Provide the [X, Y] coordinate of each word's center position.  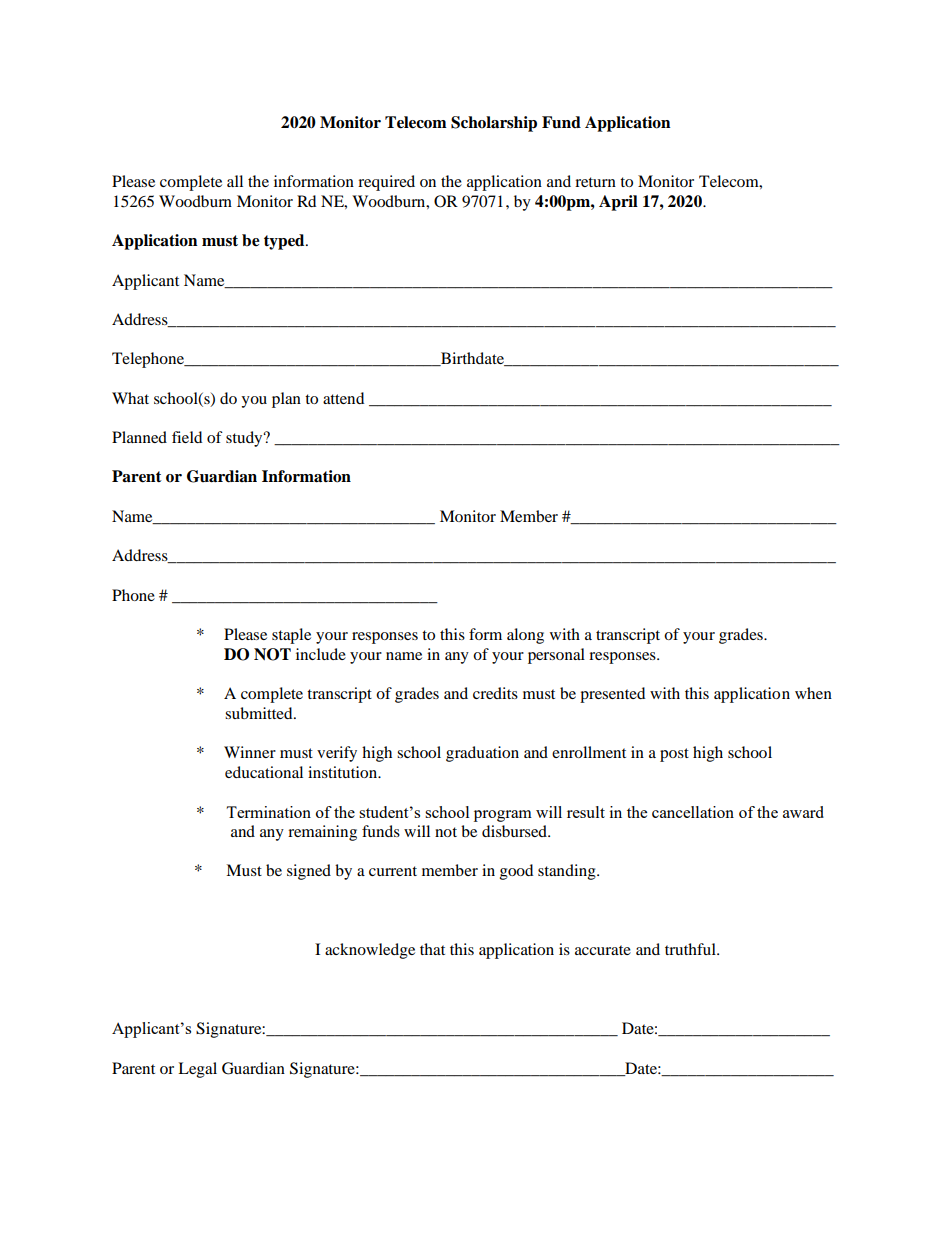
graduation [482, 754]
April [618, 203]
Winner [250, 752]
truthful [691, 949]
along [525, 636]
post [674, 755]
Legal [197, 1070]
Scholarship [494, 124]
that [432, 949]
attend [343, 398]
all [235, 181]
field [187, 437]
